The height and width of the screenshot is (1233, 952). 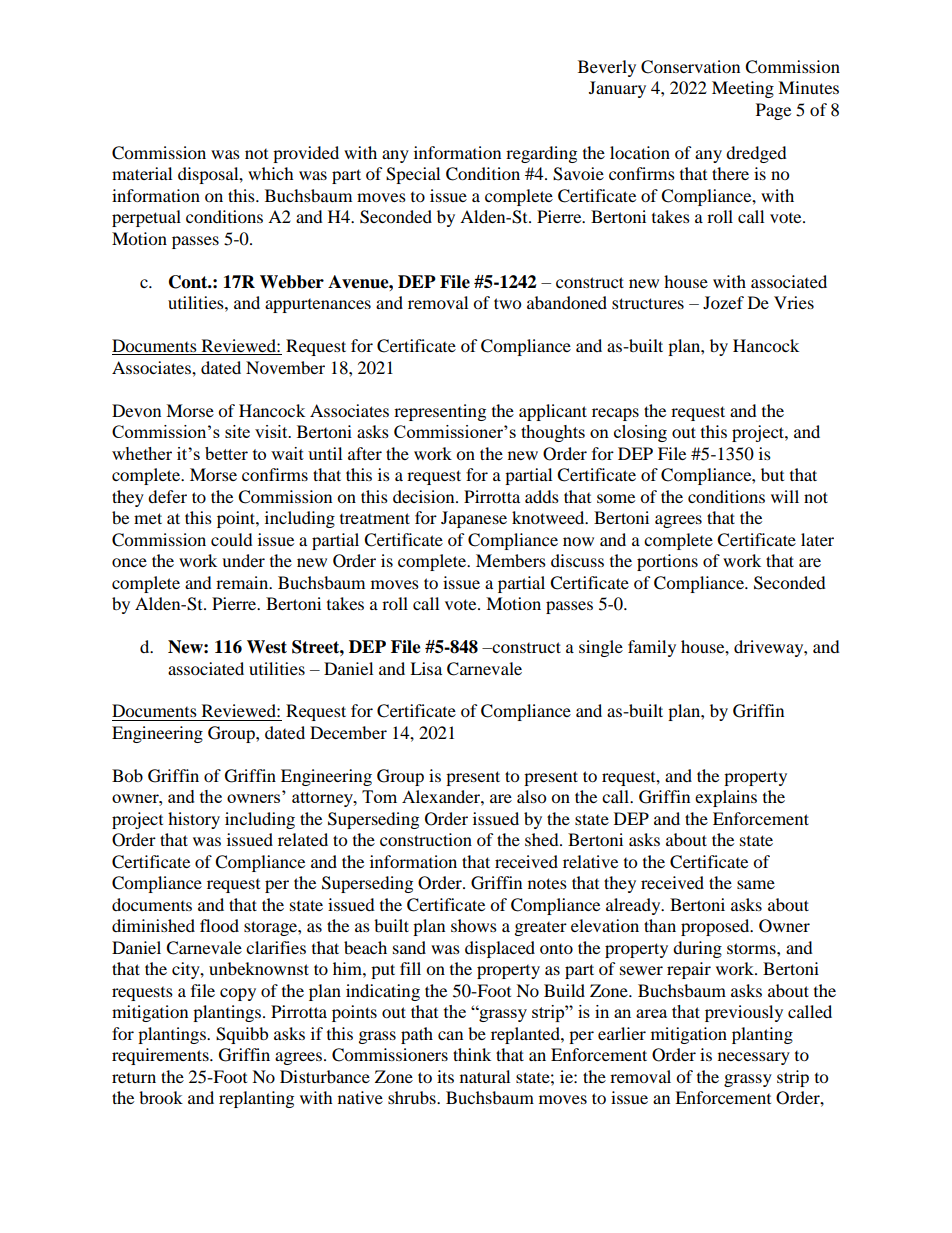 What do you see at coordinates (507, 303) in the screenshot?
I see `two` at bounding box center [507, 303].
